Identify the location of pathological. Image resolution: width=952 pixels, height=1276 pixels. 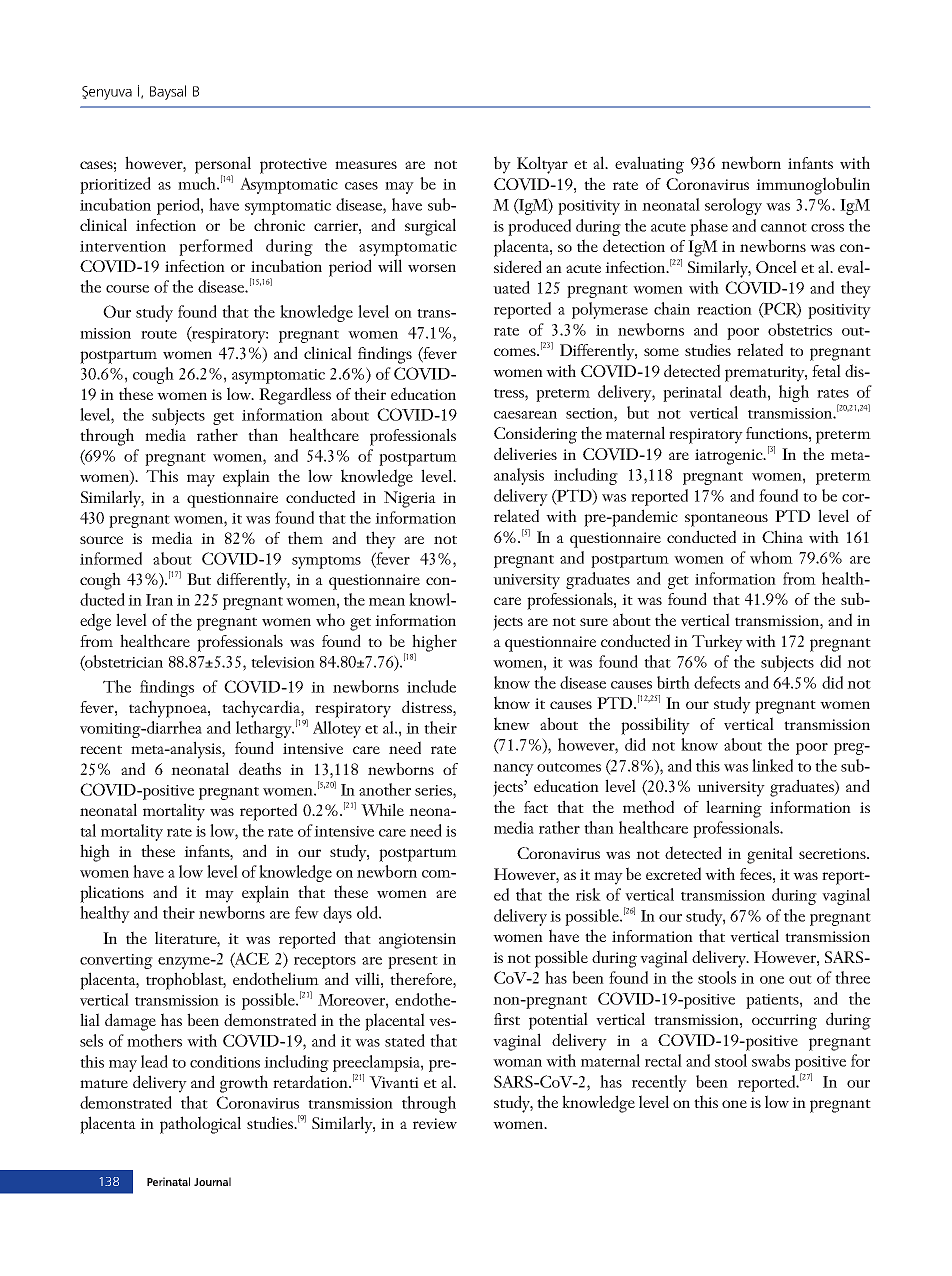
(200, 1125).
